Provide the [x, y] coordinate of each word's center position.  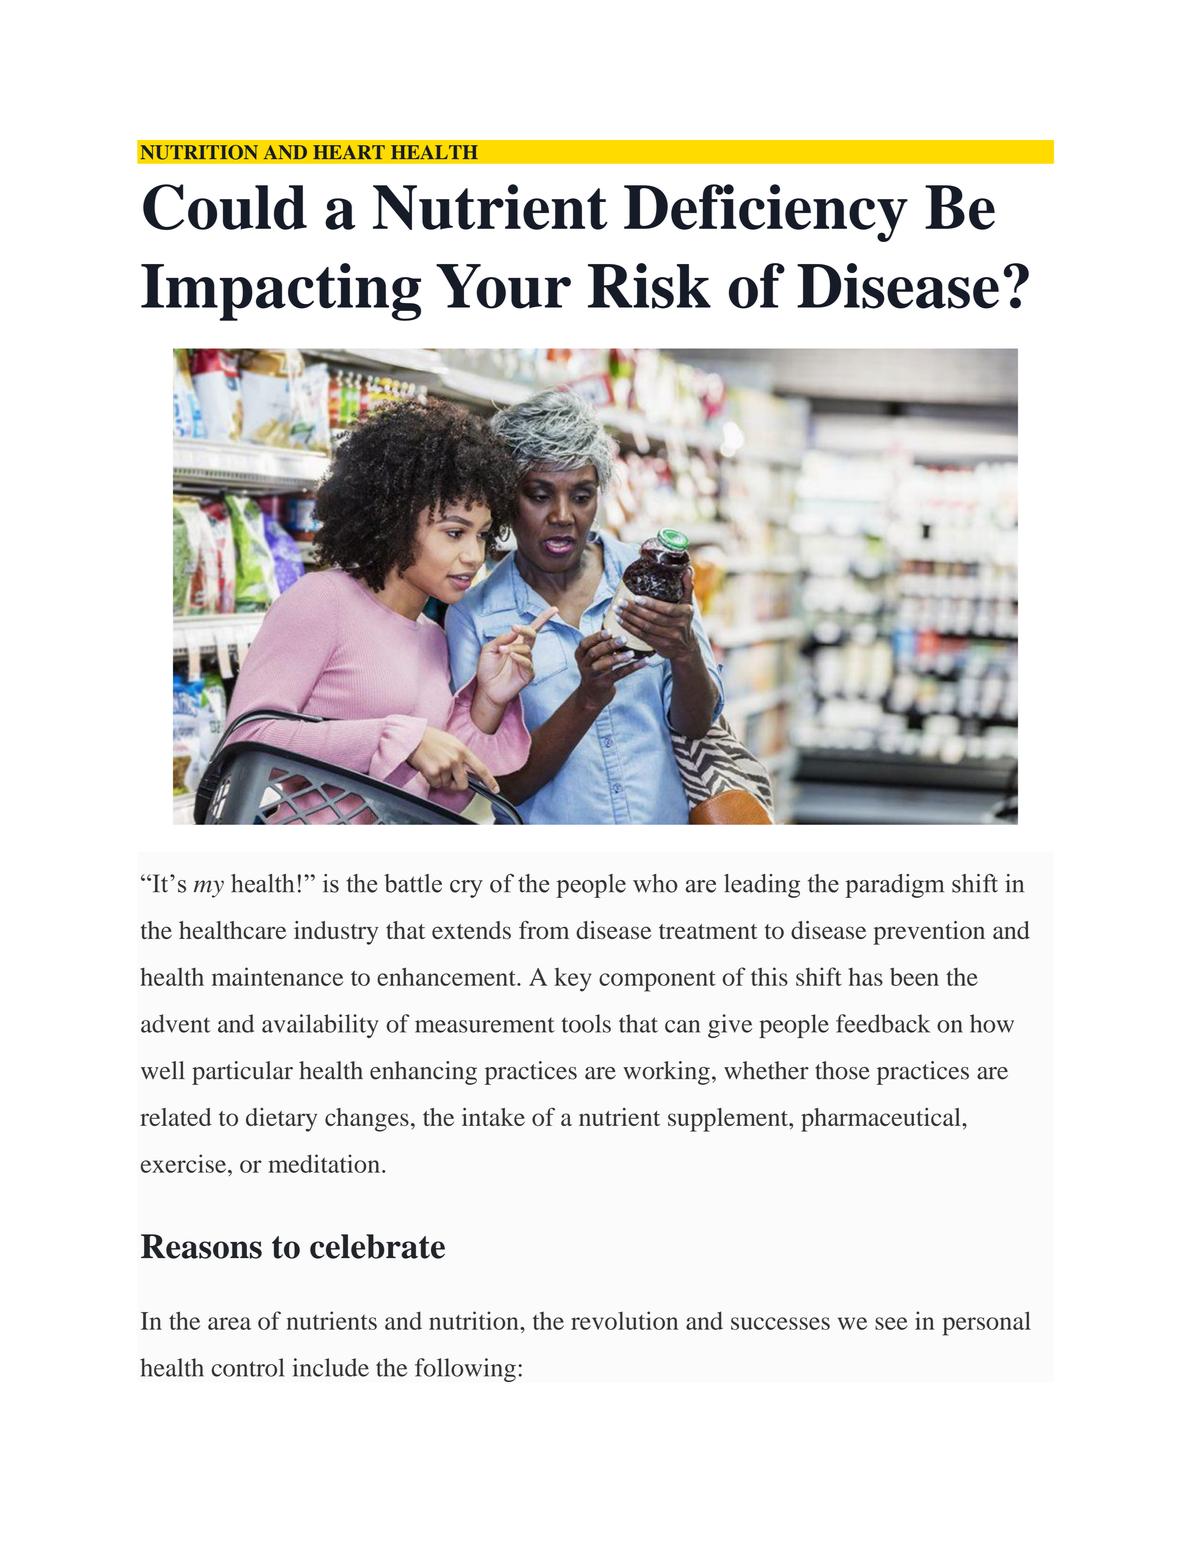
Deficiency [766, 213]
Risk [649, 286]
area [229, 1323]
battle [413, 883]
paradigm [894, 886]
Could [225, 207]
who [655, 883]
